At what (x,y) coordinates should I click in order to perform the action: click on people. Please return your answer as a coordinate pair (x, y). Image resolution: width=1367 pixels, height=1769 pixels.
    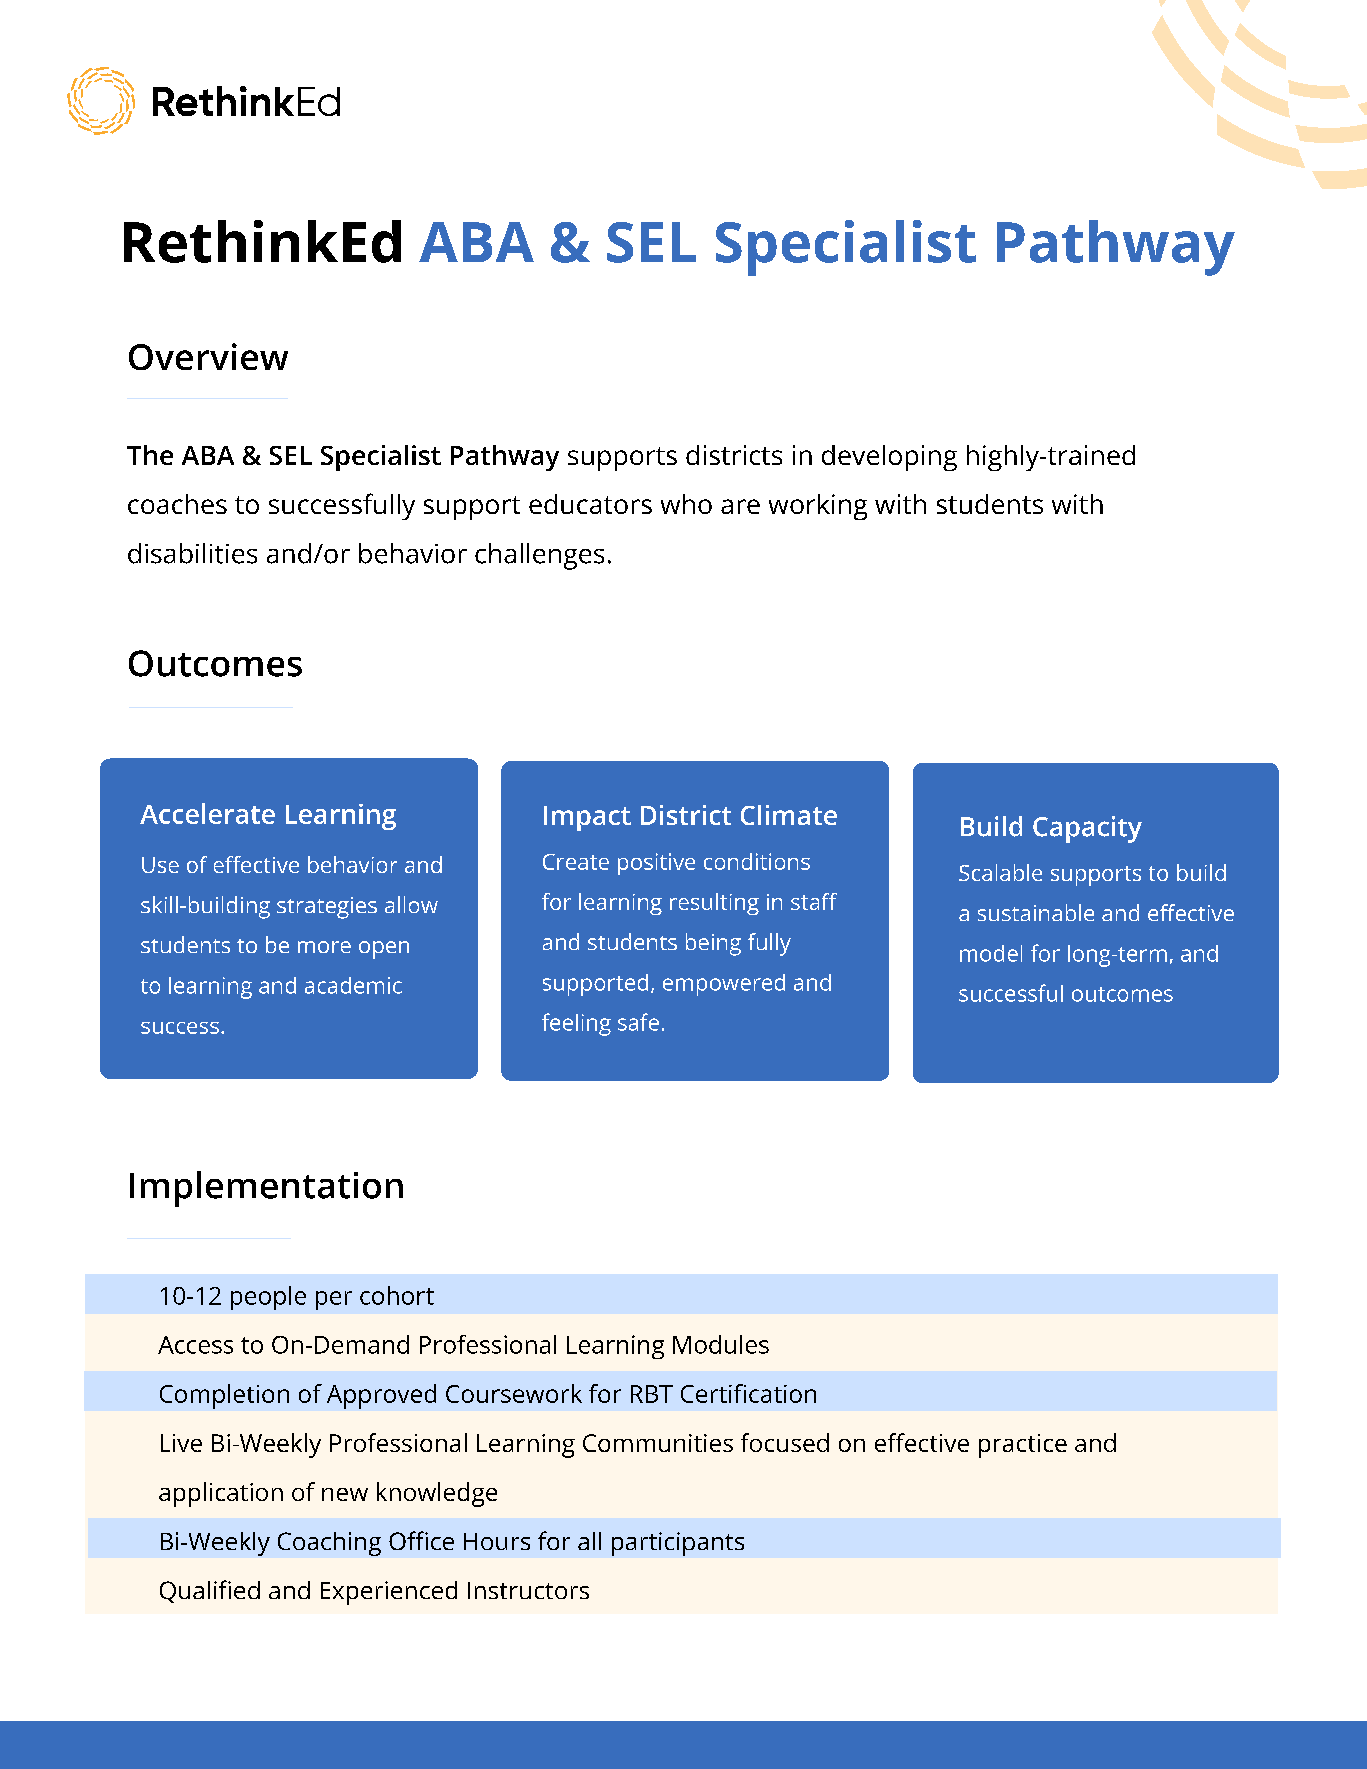
    Looking at the image, I should click on (268, 1298).
